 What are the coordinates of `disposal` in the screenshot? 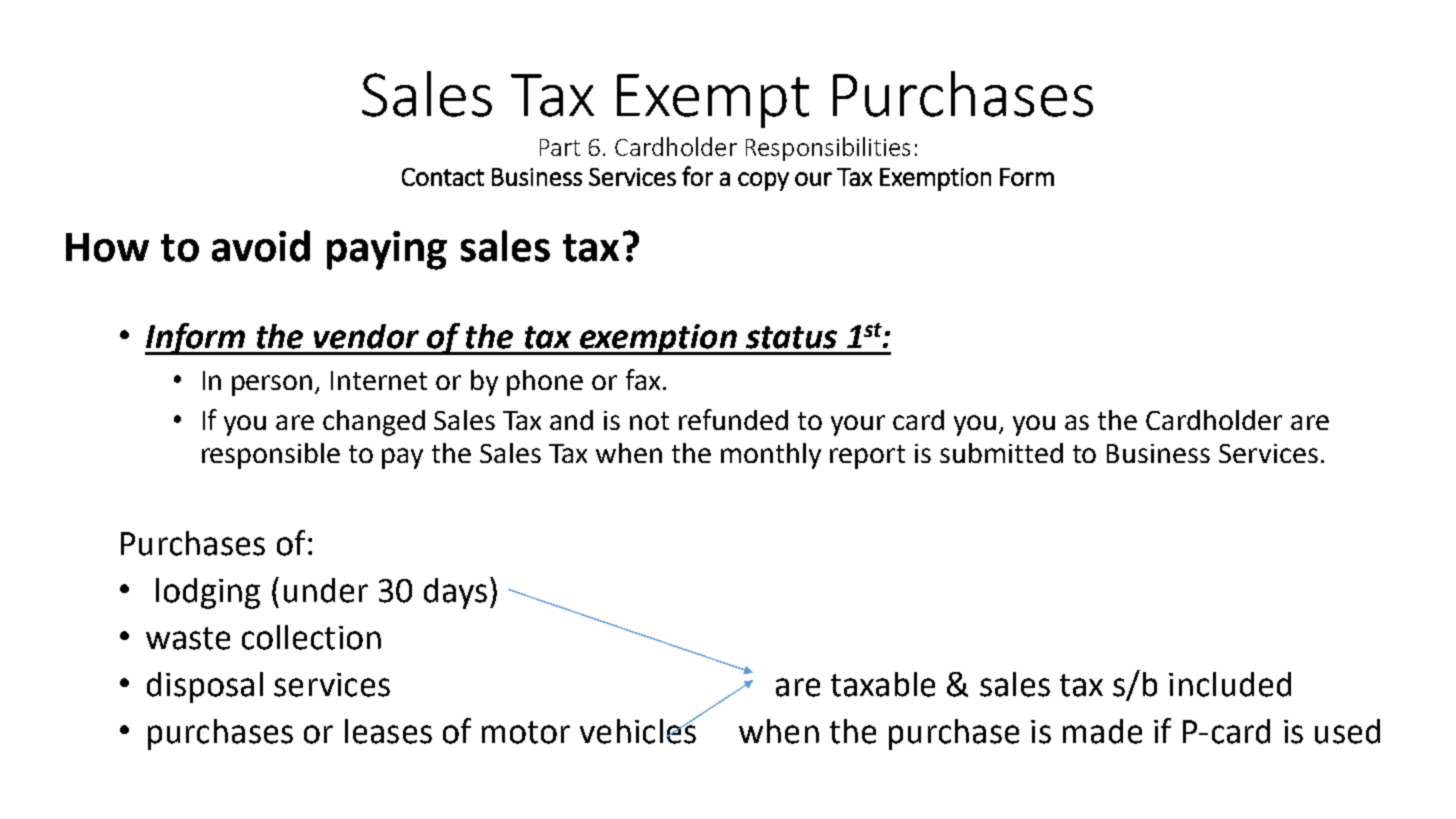 It's located at (205, 687).
